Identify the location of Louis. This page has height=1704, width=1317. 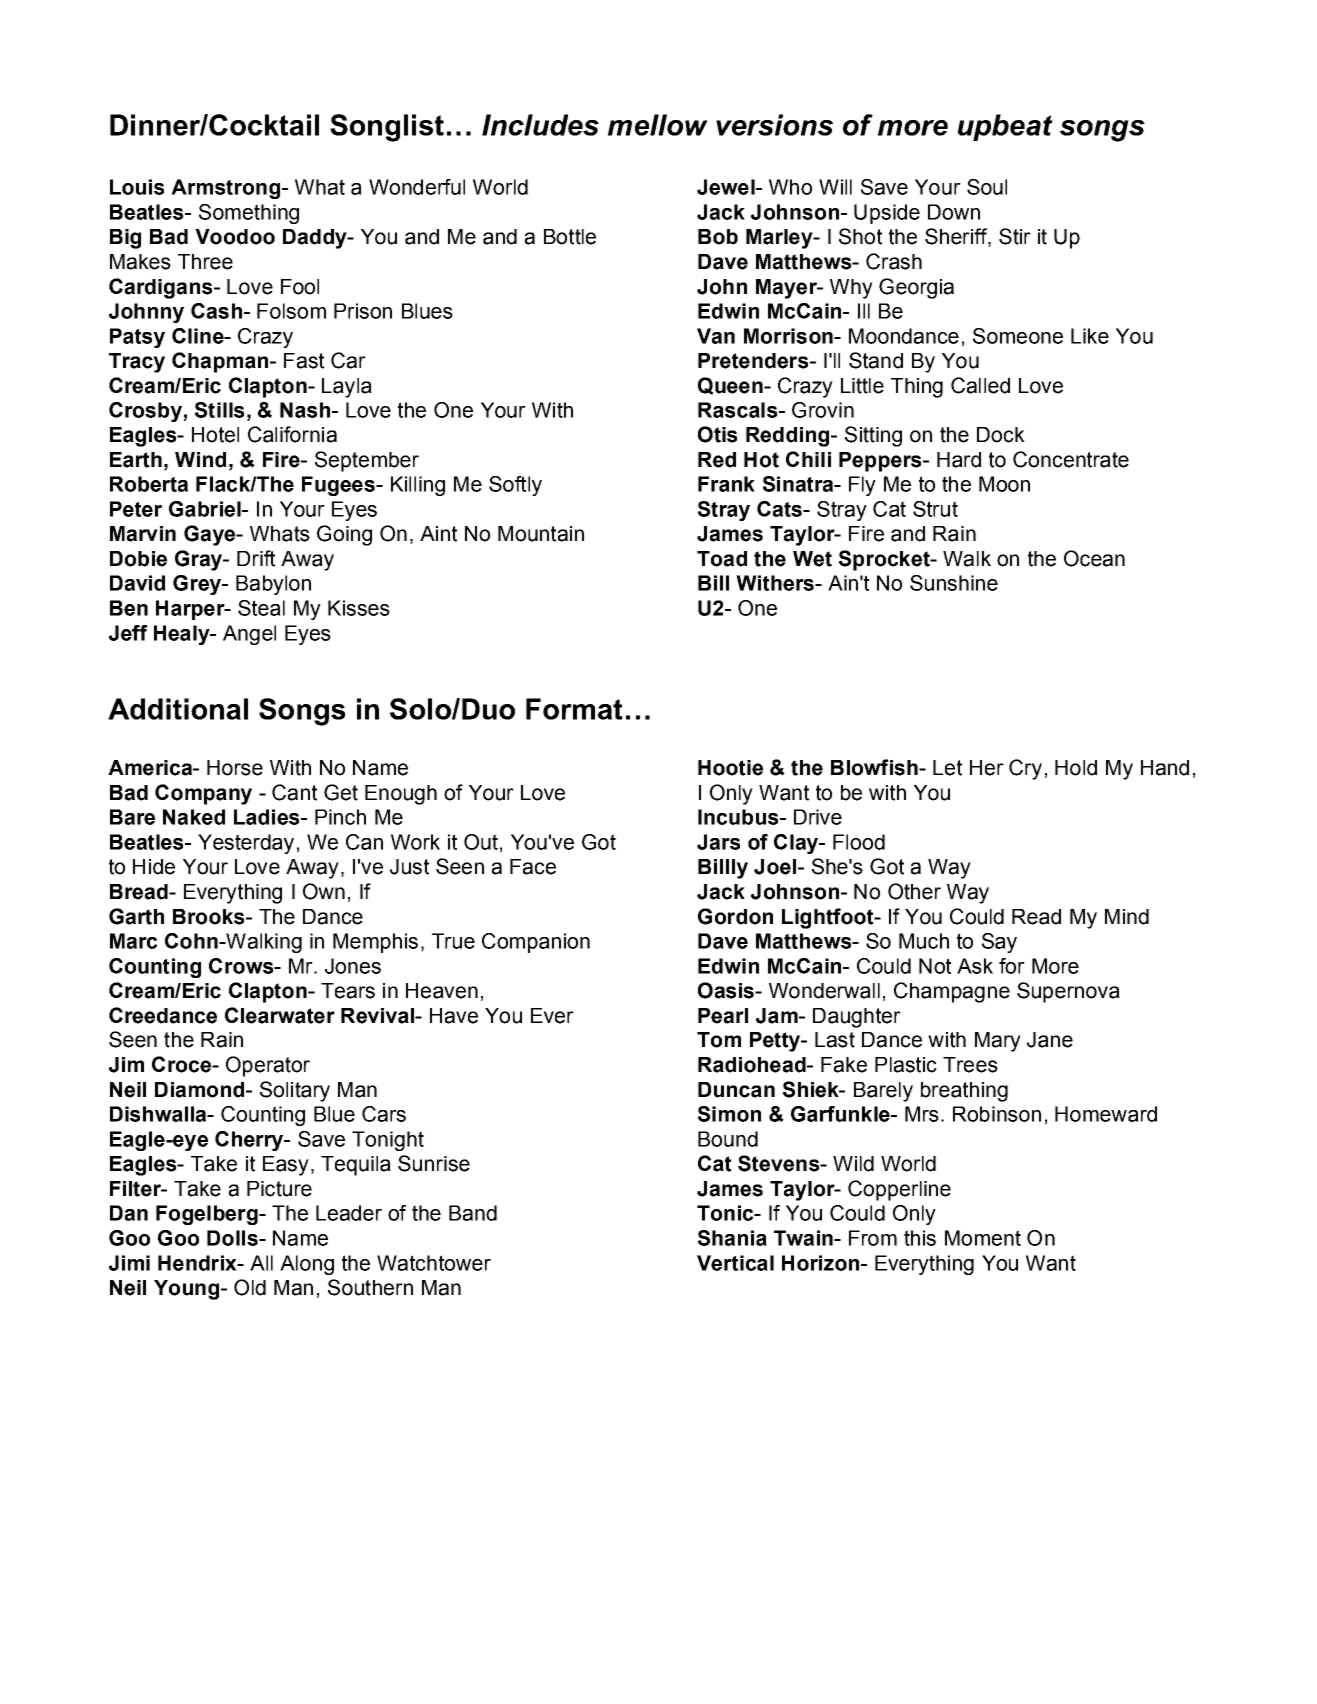
(137, 187).
